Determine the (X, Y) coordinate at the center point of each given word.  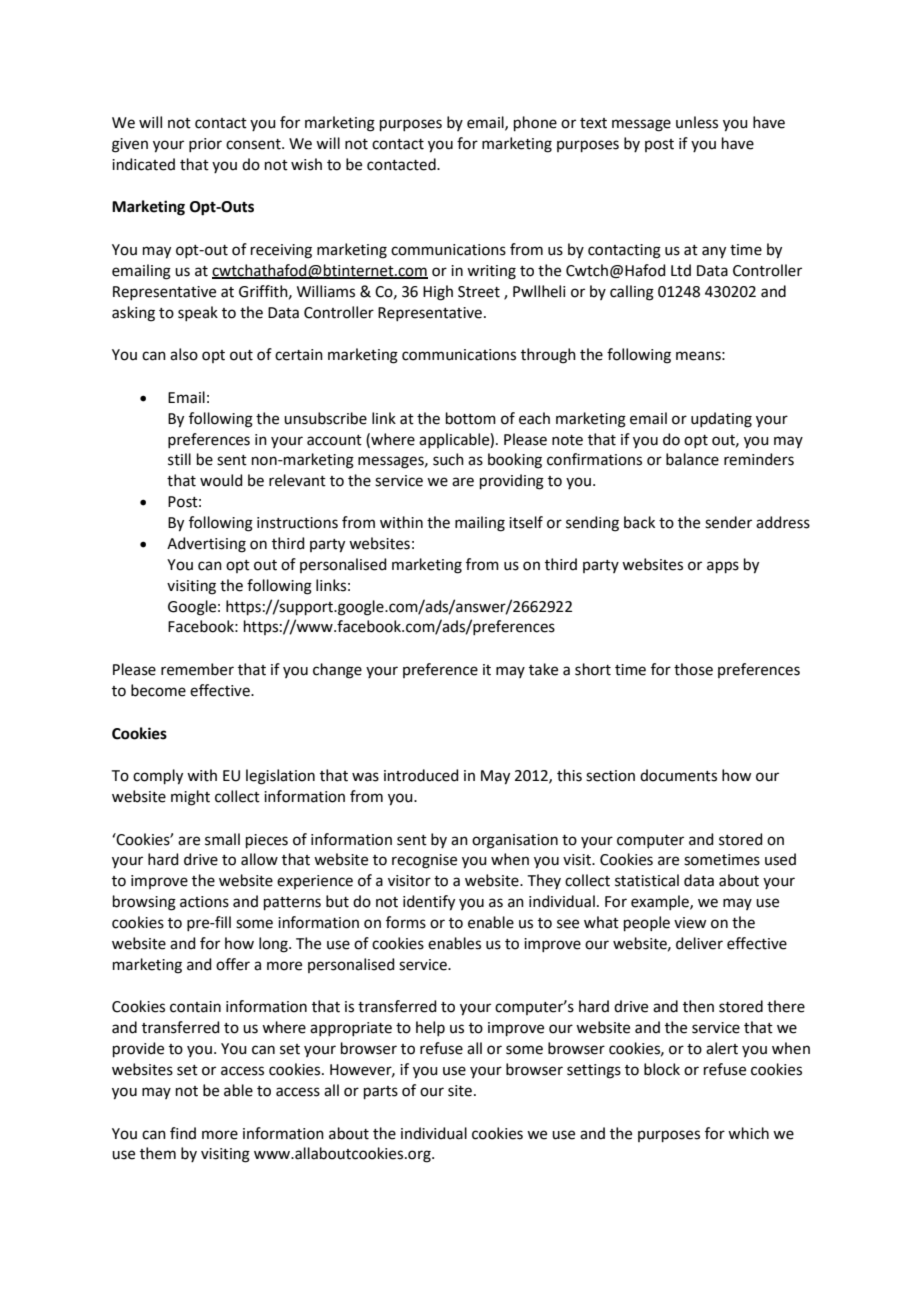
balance (692, 459)
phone (535, 123)
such (448, 459)
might (190, 798)
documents (678, 775)
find (183, 1133)
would (221, 480)
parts (381, 1092)
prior (205, 145)
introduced (421, 775)
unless (697, 122)
